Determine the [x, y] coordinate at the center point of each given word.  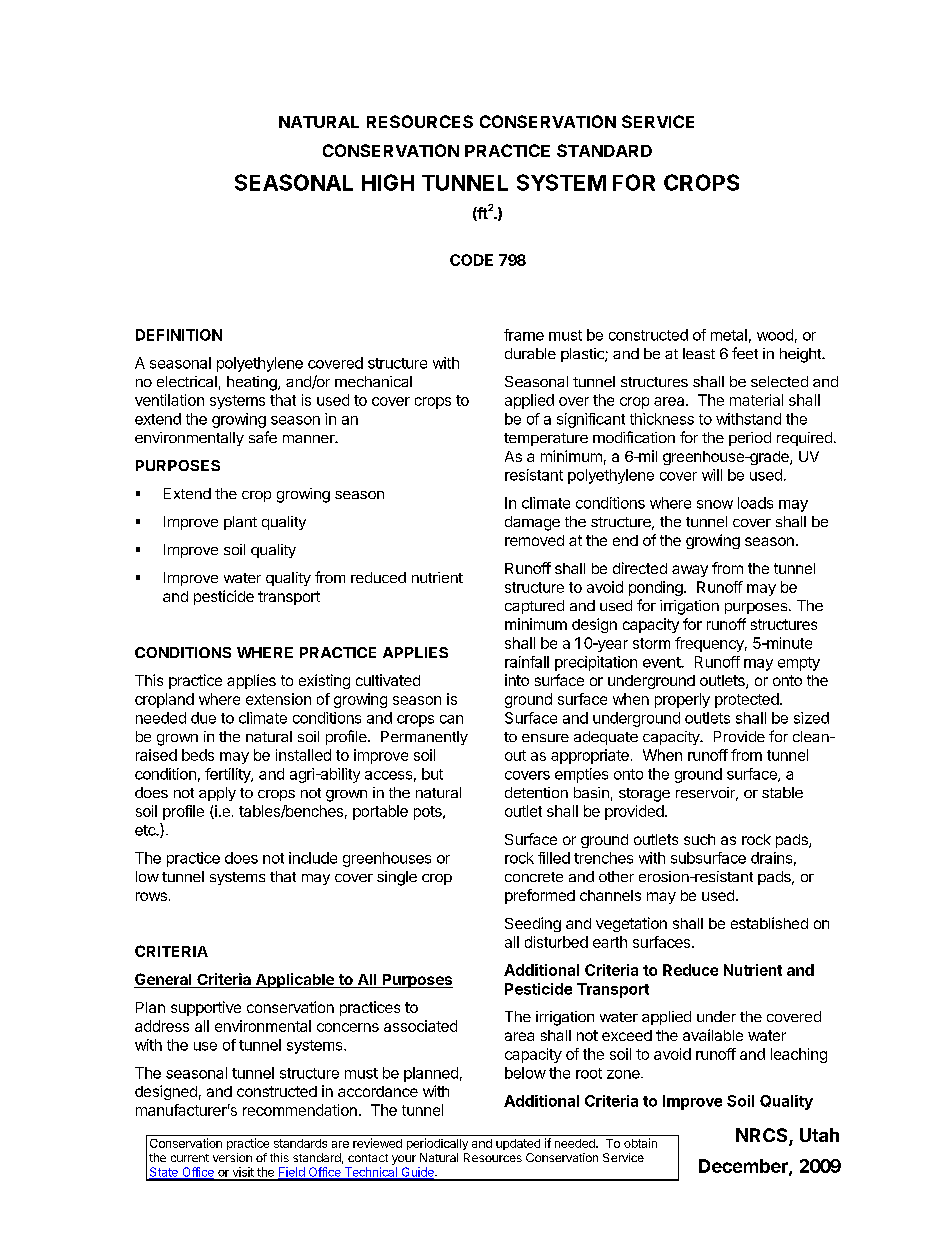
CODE [471, 260]
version [232, 1157]
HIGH [388, 182]
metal [729, 335]
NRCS [763, 1136]
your [404, 1160]
